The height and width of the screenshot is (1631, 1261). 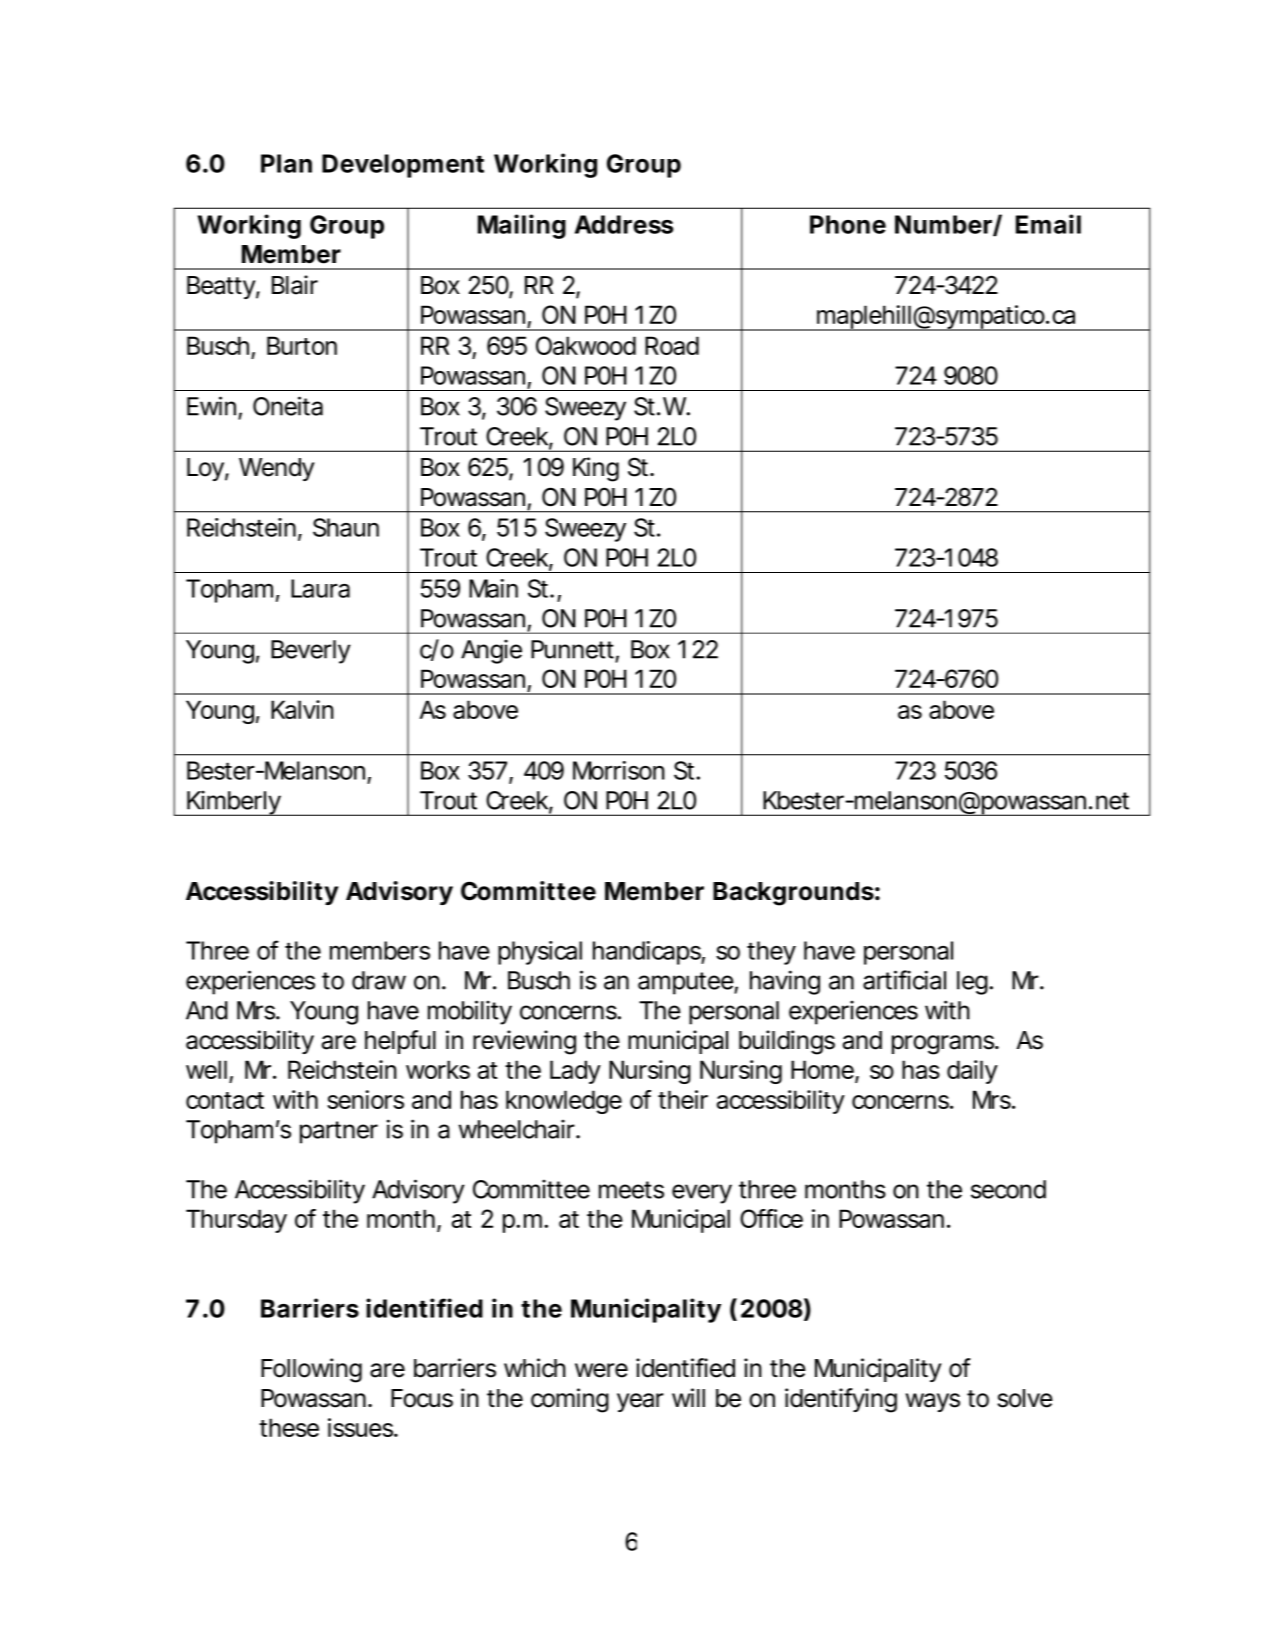 What do you see at coordinates (649, 953) in the screenshot?
I see `handicaps` at bounding box center [649, 953].
